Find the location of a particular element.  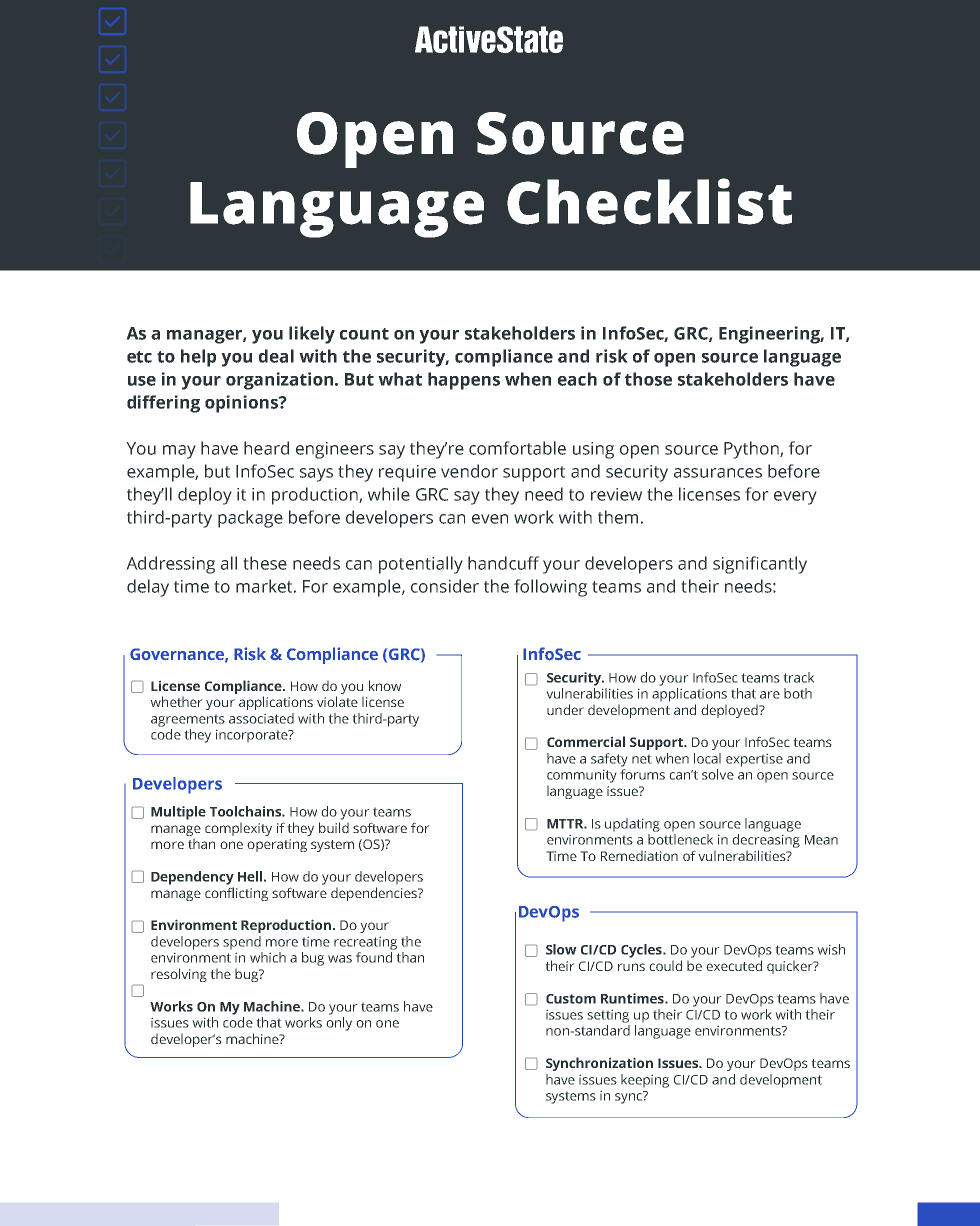

comfortable is located at coordinates (517, 448).
